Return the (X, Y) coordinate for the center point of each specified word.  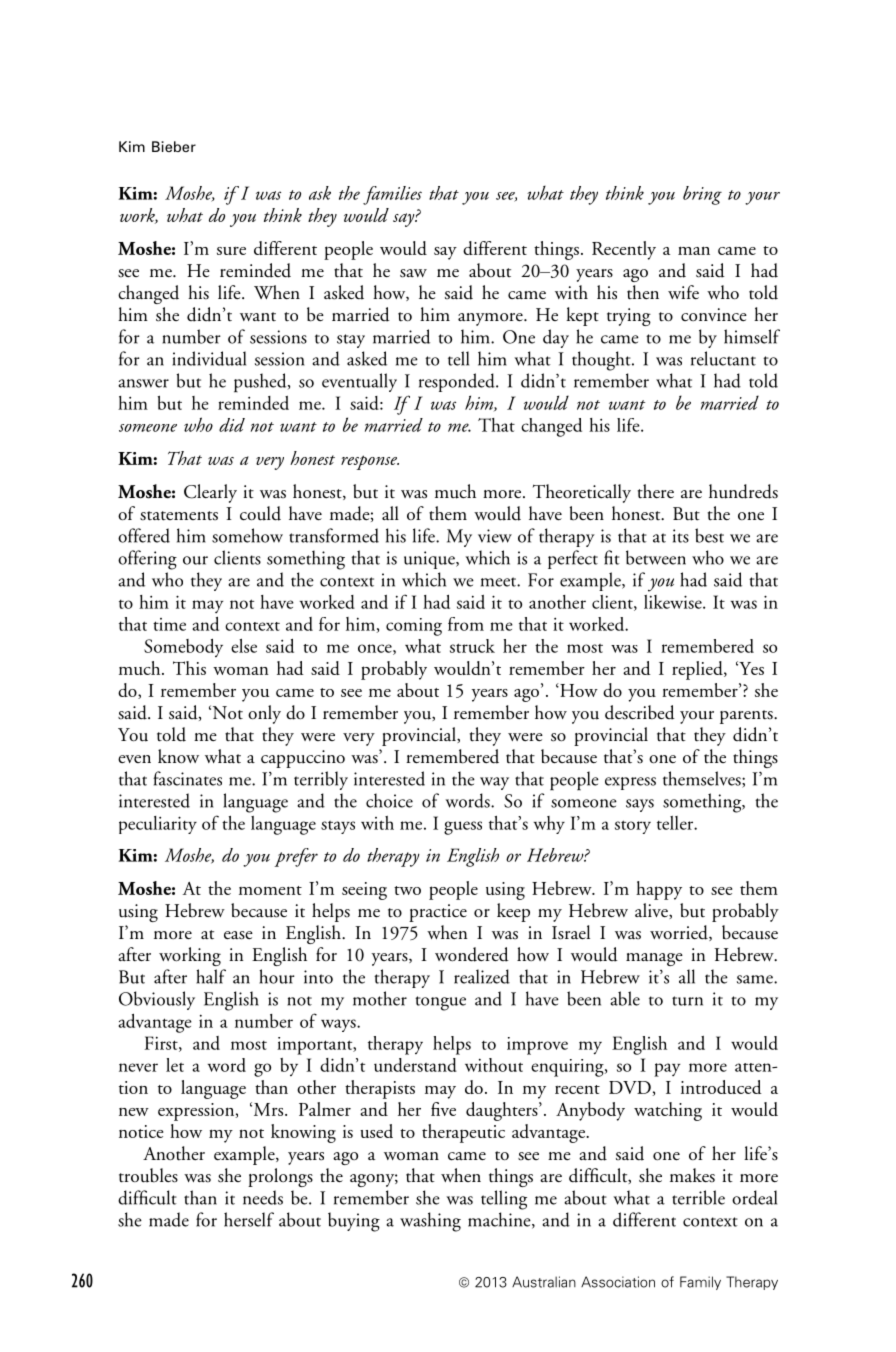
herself (249, 1219)
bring (702, 195)
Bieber (174, 146)
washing (430, 1222)
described (640, 712)
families (392, 195)
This (189, 668)
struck (472, 646)
